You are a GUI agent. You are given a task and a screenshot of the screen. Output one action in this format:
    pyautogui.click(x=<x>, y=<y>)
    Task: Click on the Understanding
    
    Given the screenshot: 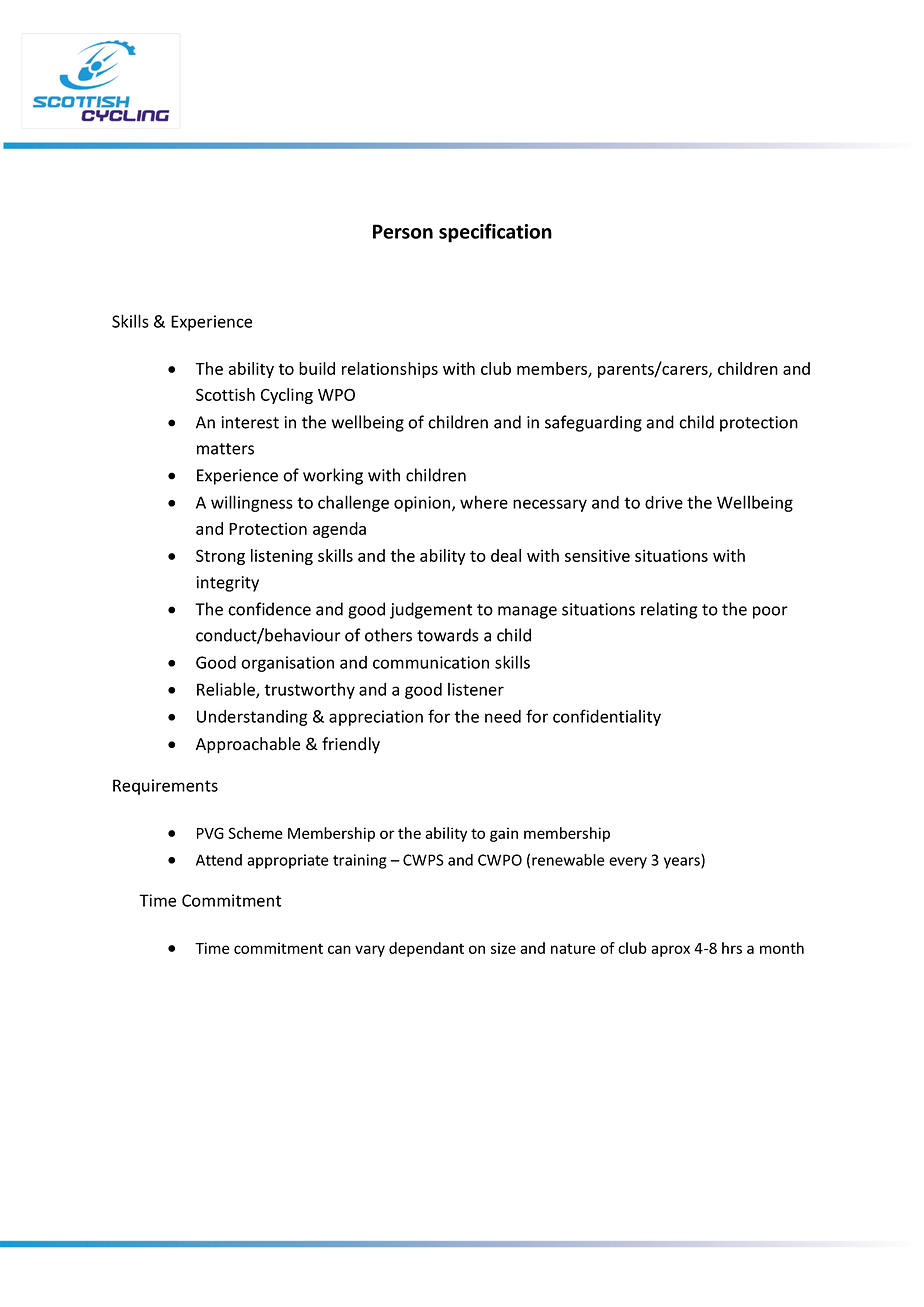 What is the action you would take?
    pyautogui.click(x=252, y=718)
